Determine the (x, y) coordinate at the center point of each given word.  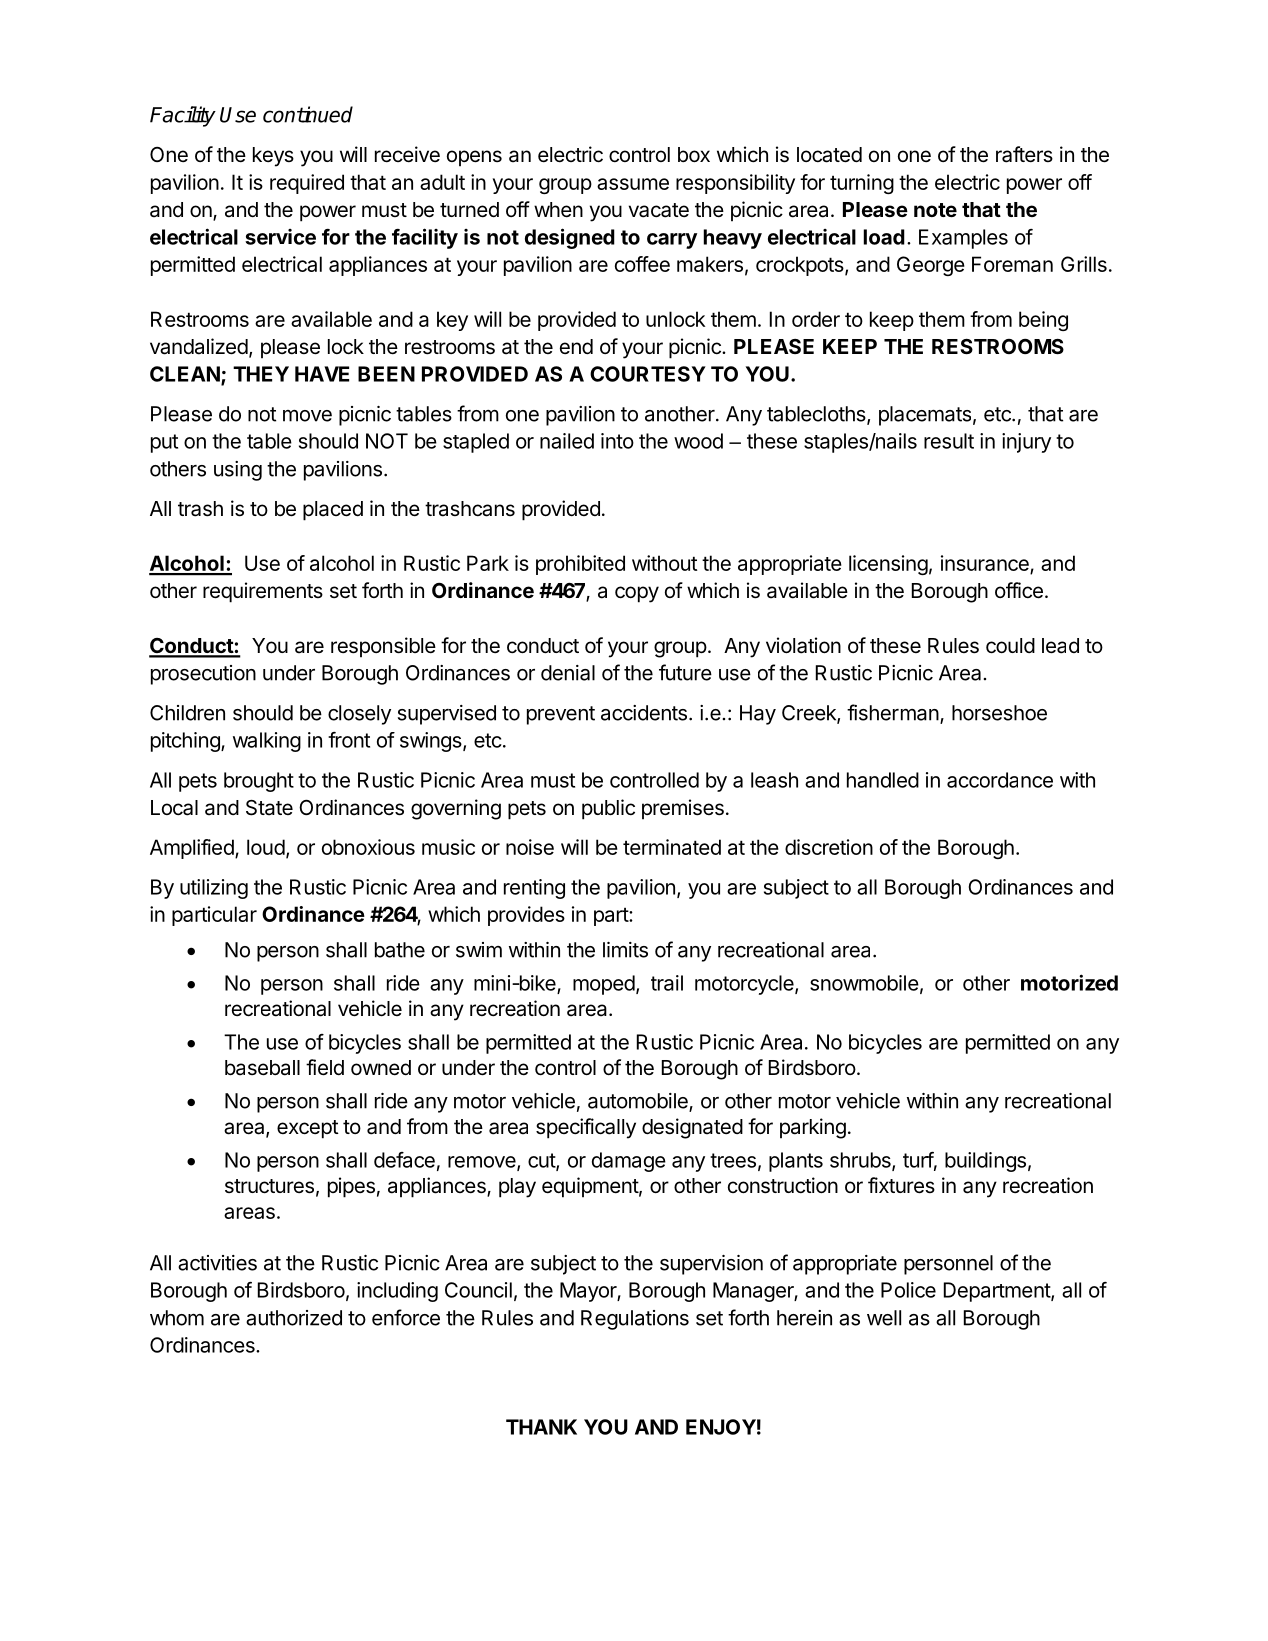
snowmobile (864, 983)
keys (273, 157)
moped (604, 985)
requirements (263, 592)
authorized (294, 1318)
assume (633, 184)
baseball (262, 1068)
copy (637, 594)
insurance (985, 563)
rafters (1024, 154)
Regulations (635, 1320)
